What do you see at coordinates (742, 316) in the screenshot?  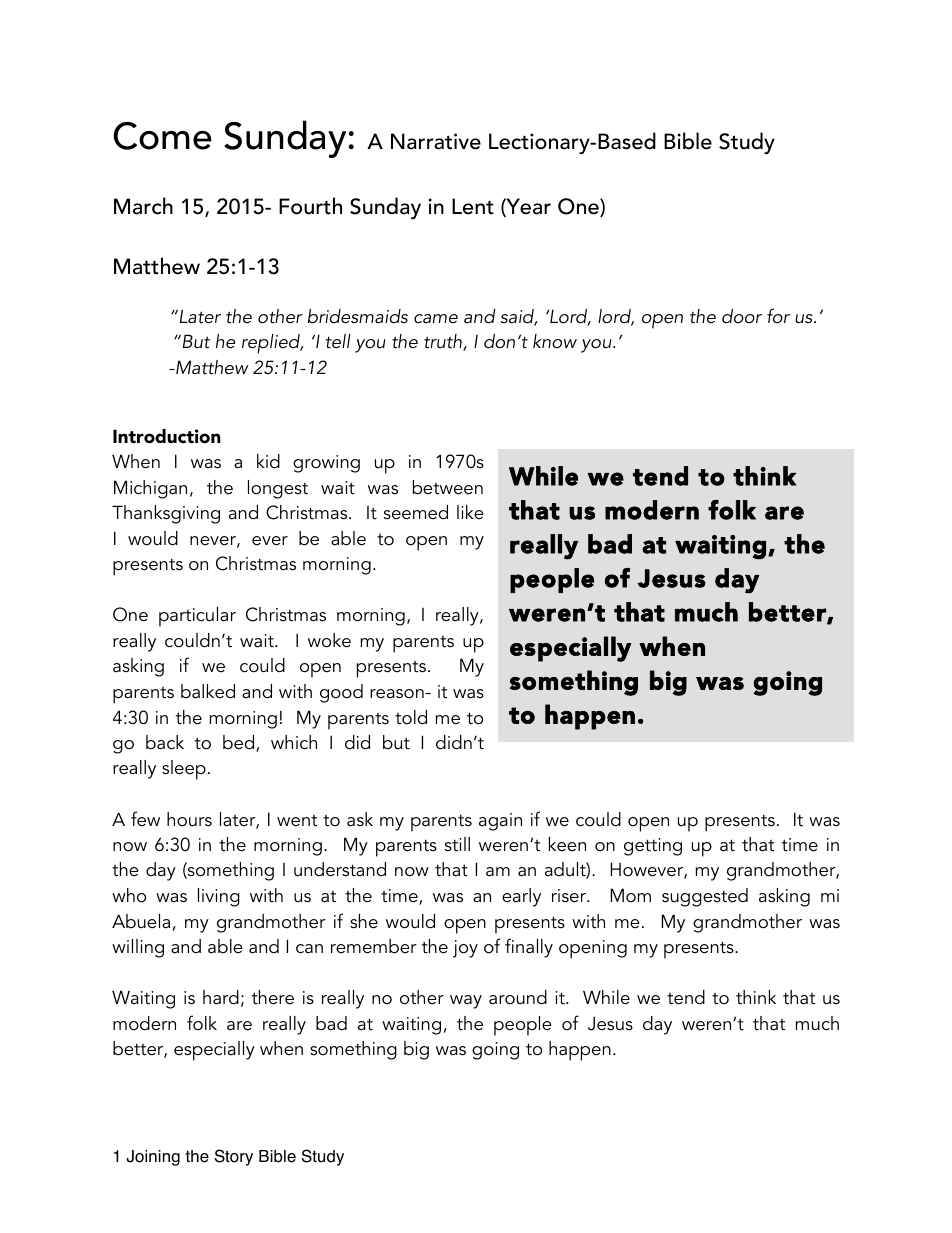 I see `door` at bounding box center [742, 316].
